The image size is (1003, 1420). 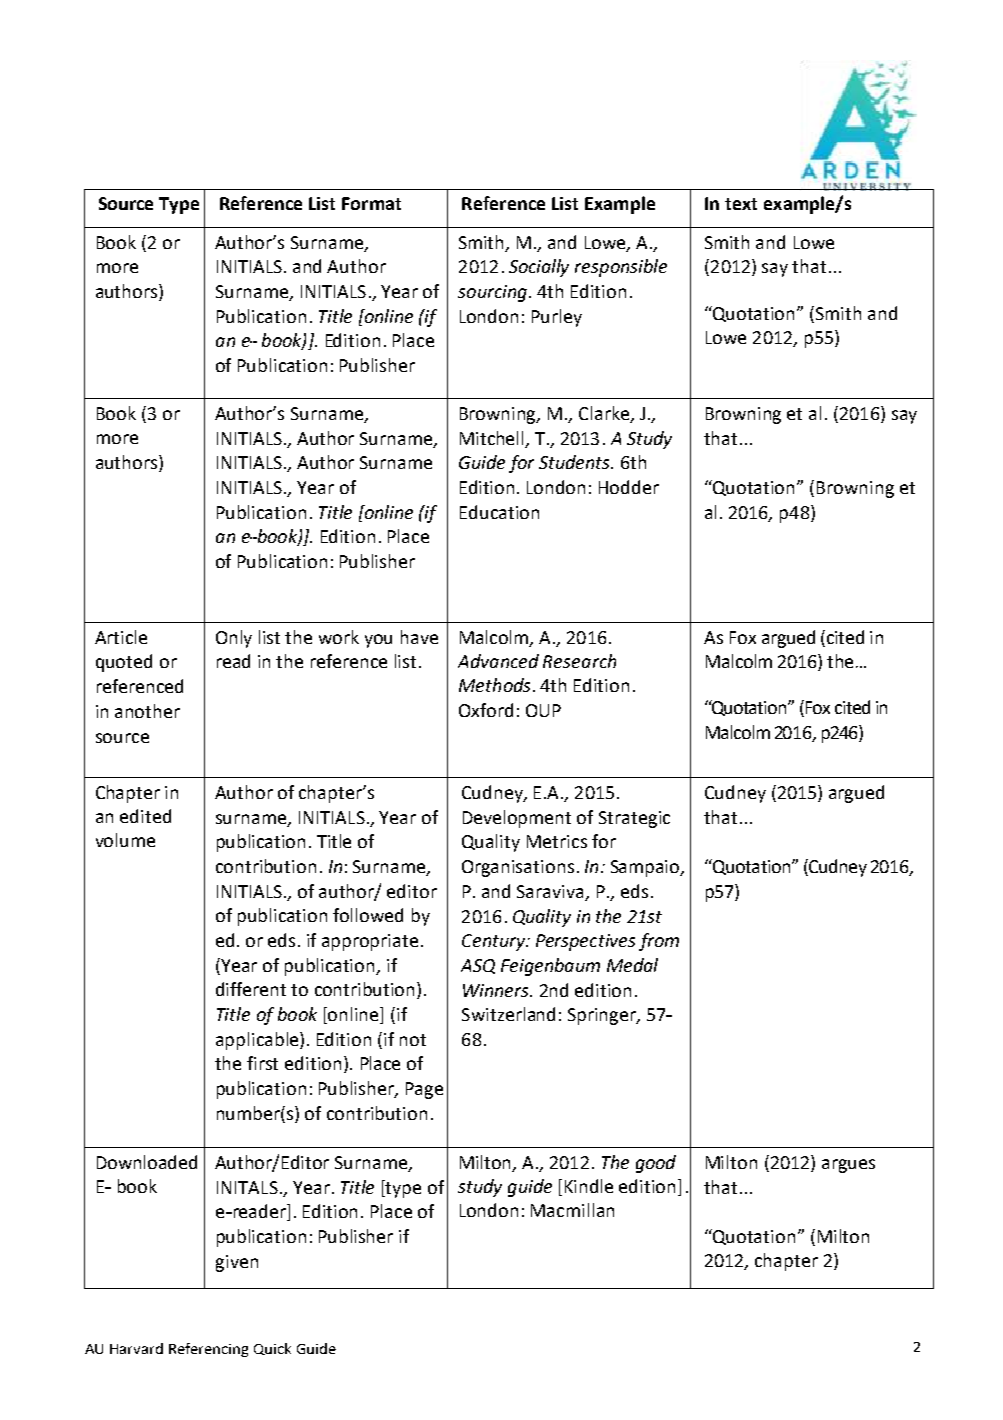 What do you see at coordinates (371, 203) in the screenshot?
I see `Format` at bounding box center [371, 203].
